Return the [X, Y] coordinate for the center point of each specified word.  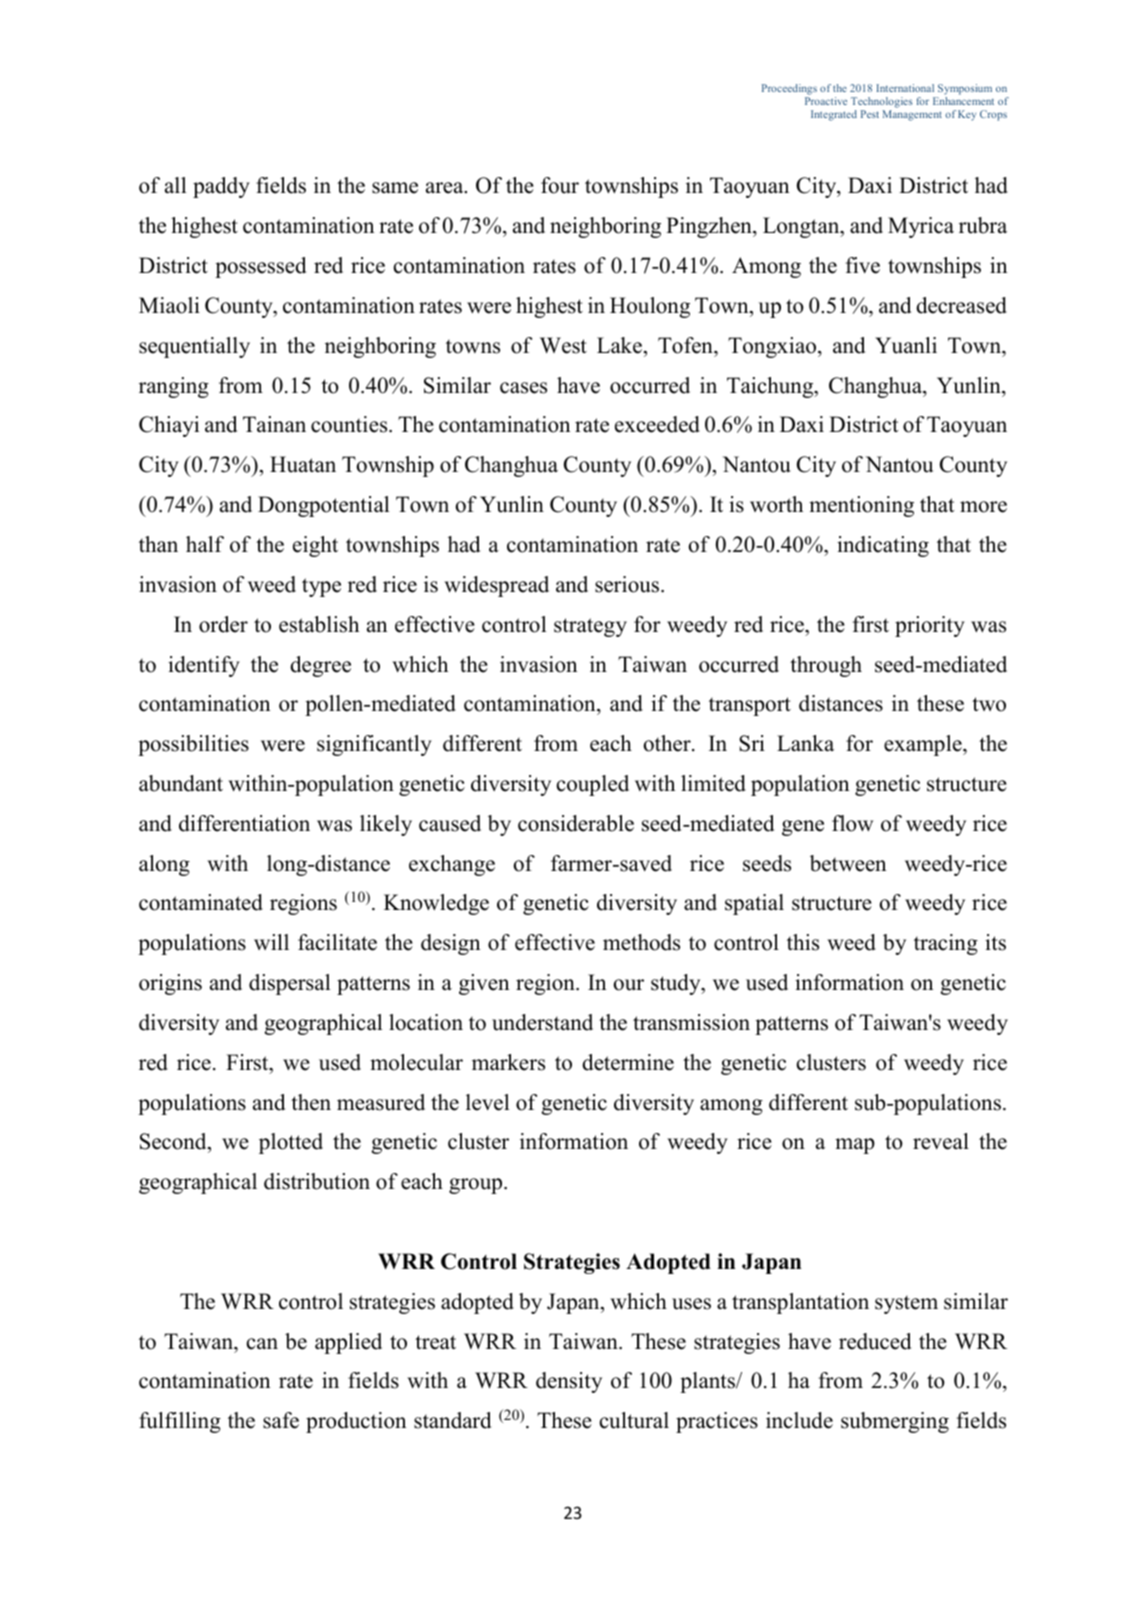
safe [281, 1420]
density [569, 1382]
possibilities [193, 745]
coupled [593, 785]
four [560, 185]
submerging [895, 1422]
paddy [221, 187]
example [924, 745]
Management [912, 115]
